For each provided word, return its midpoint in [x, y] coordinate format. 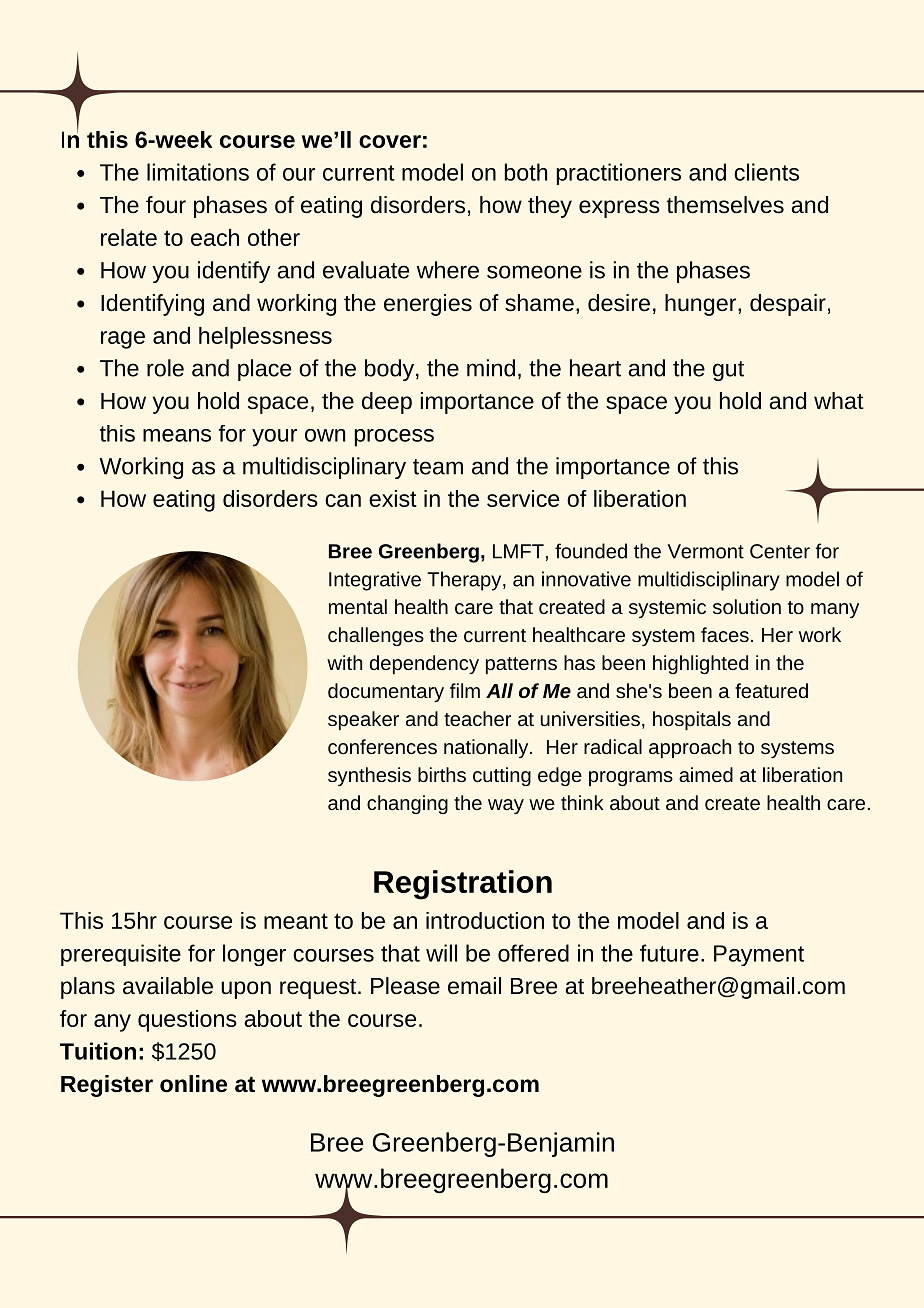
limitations [198, 172]
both [525, 172]
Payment [759, 955]
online [193, 1084]
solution [747, 606]
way [506, 806]
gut [728, 371]
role [165, 368]
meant [296, 921]
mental [358, 606]
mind [491, 368]
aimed [706, 774]
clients [766, 172]
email [474, 986]
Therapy [465, 581]
